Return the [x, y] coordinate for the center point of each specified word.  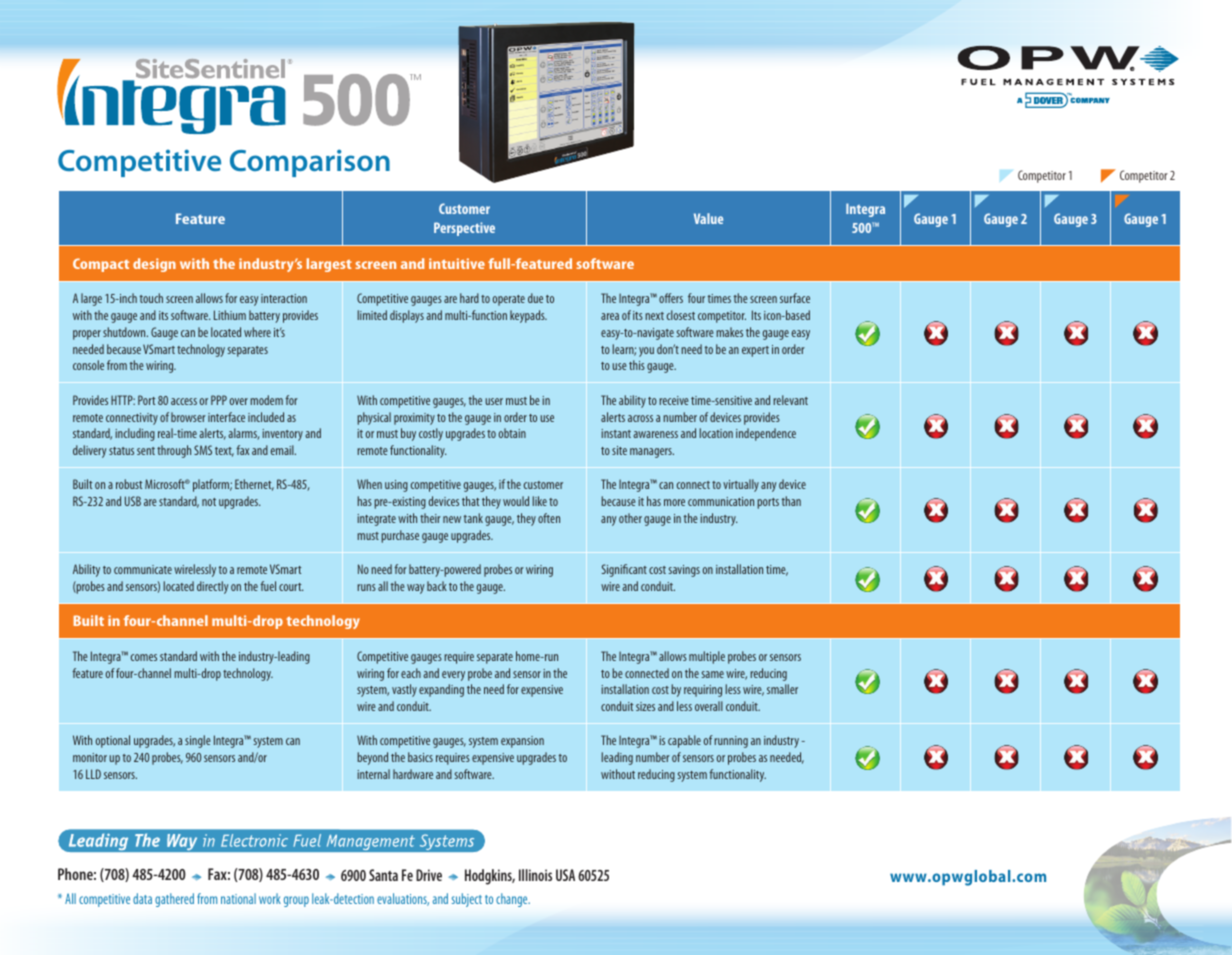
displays [407, 316]
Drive [429, 875]
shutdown [125, 332]
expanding [441, 690]
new [452, 519]
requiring [703, 691]
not [209, 502]
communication [721, 501]
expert [755, 351]
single [198, 741]
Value [708, 218]
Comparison [310, 163]
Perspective [464, 229]
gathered [174, 900]
